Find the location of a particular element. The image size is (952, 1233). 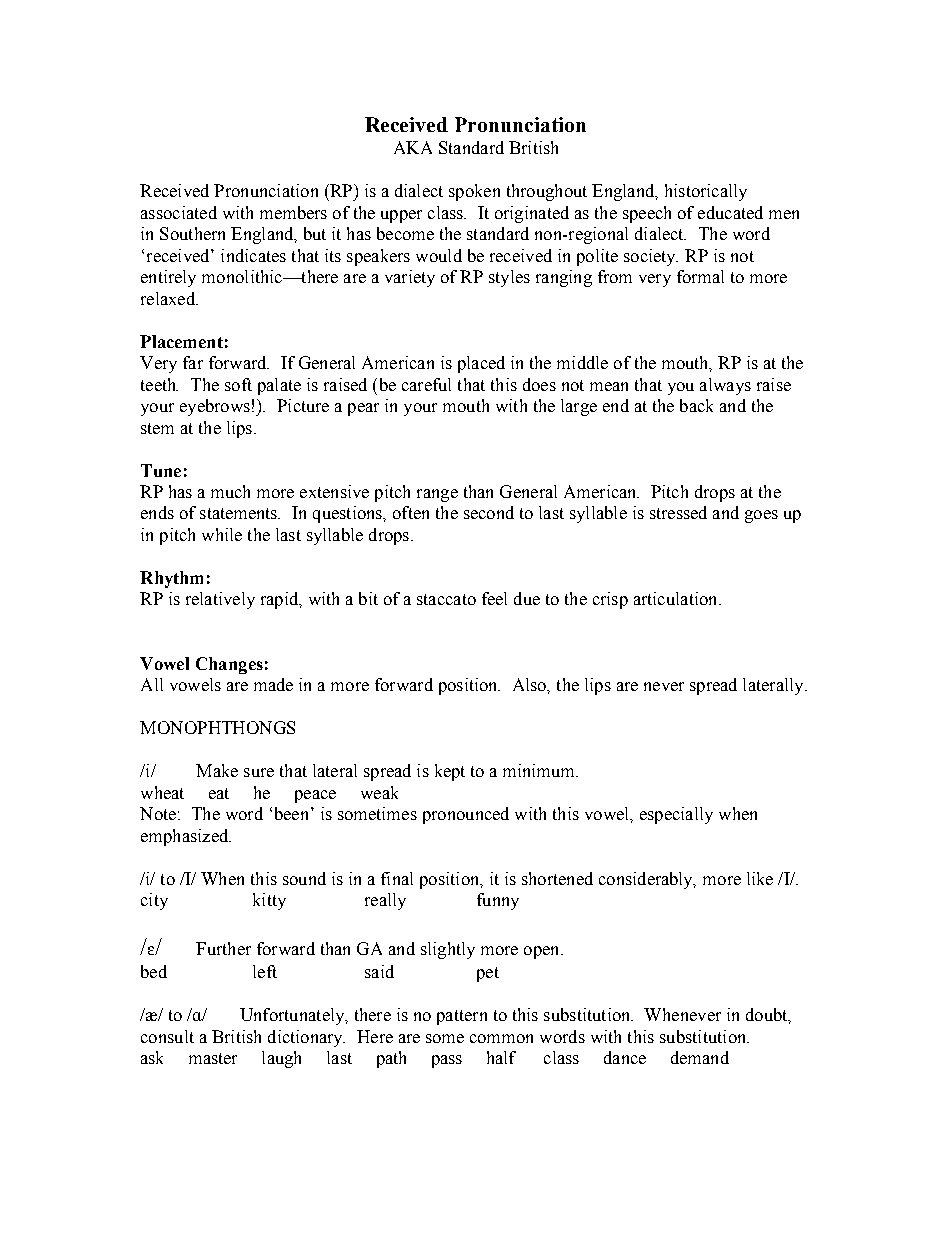

associated is located at coordinates (179, 212).
